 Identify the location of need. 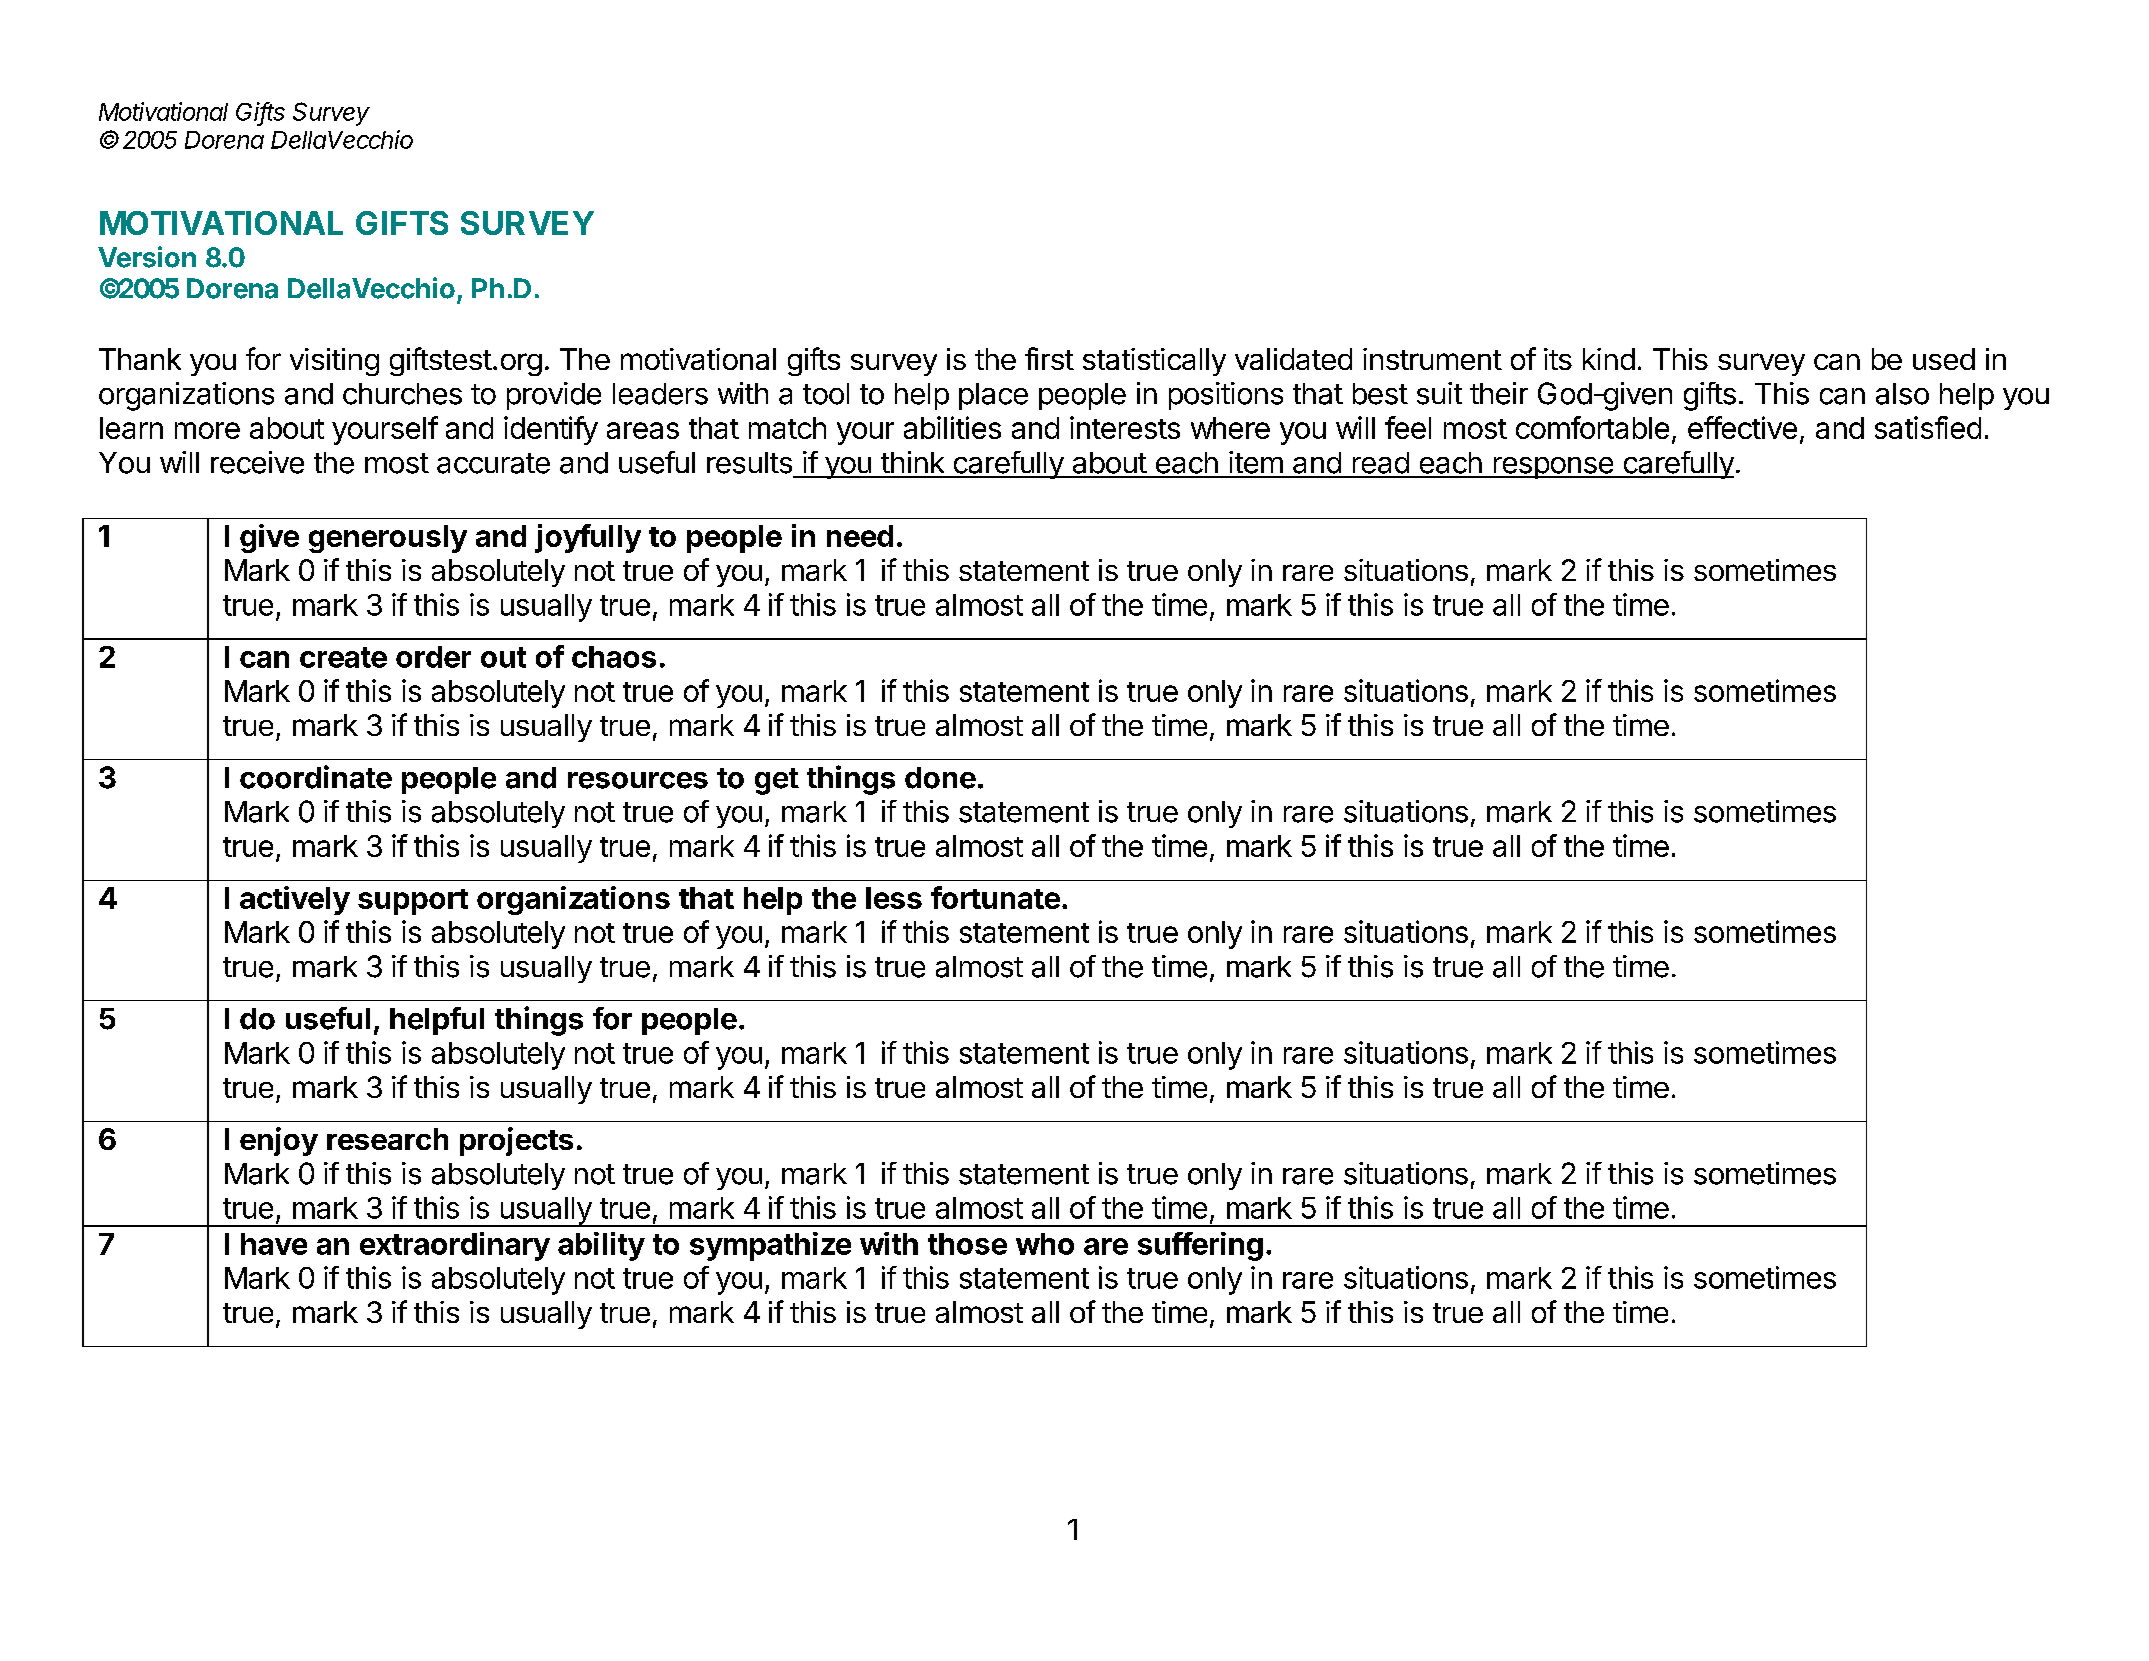
(860, 536).
